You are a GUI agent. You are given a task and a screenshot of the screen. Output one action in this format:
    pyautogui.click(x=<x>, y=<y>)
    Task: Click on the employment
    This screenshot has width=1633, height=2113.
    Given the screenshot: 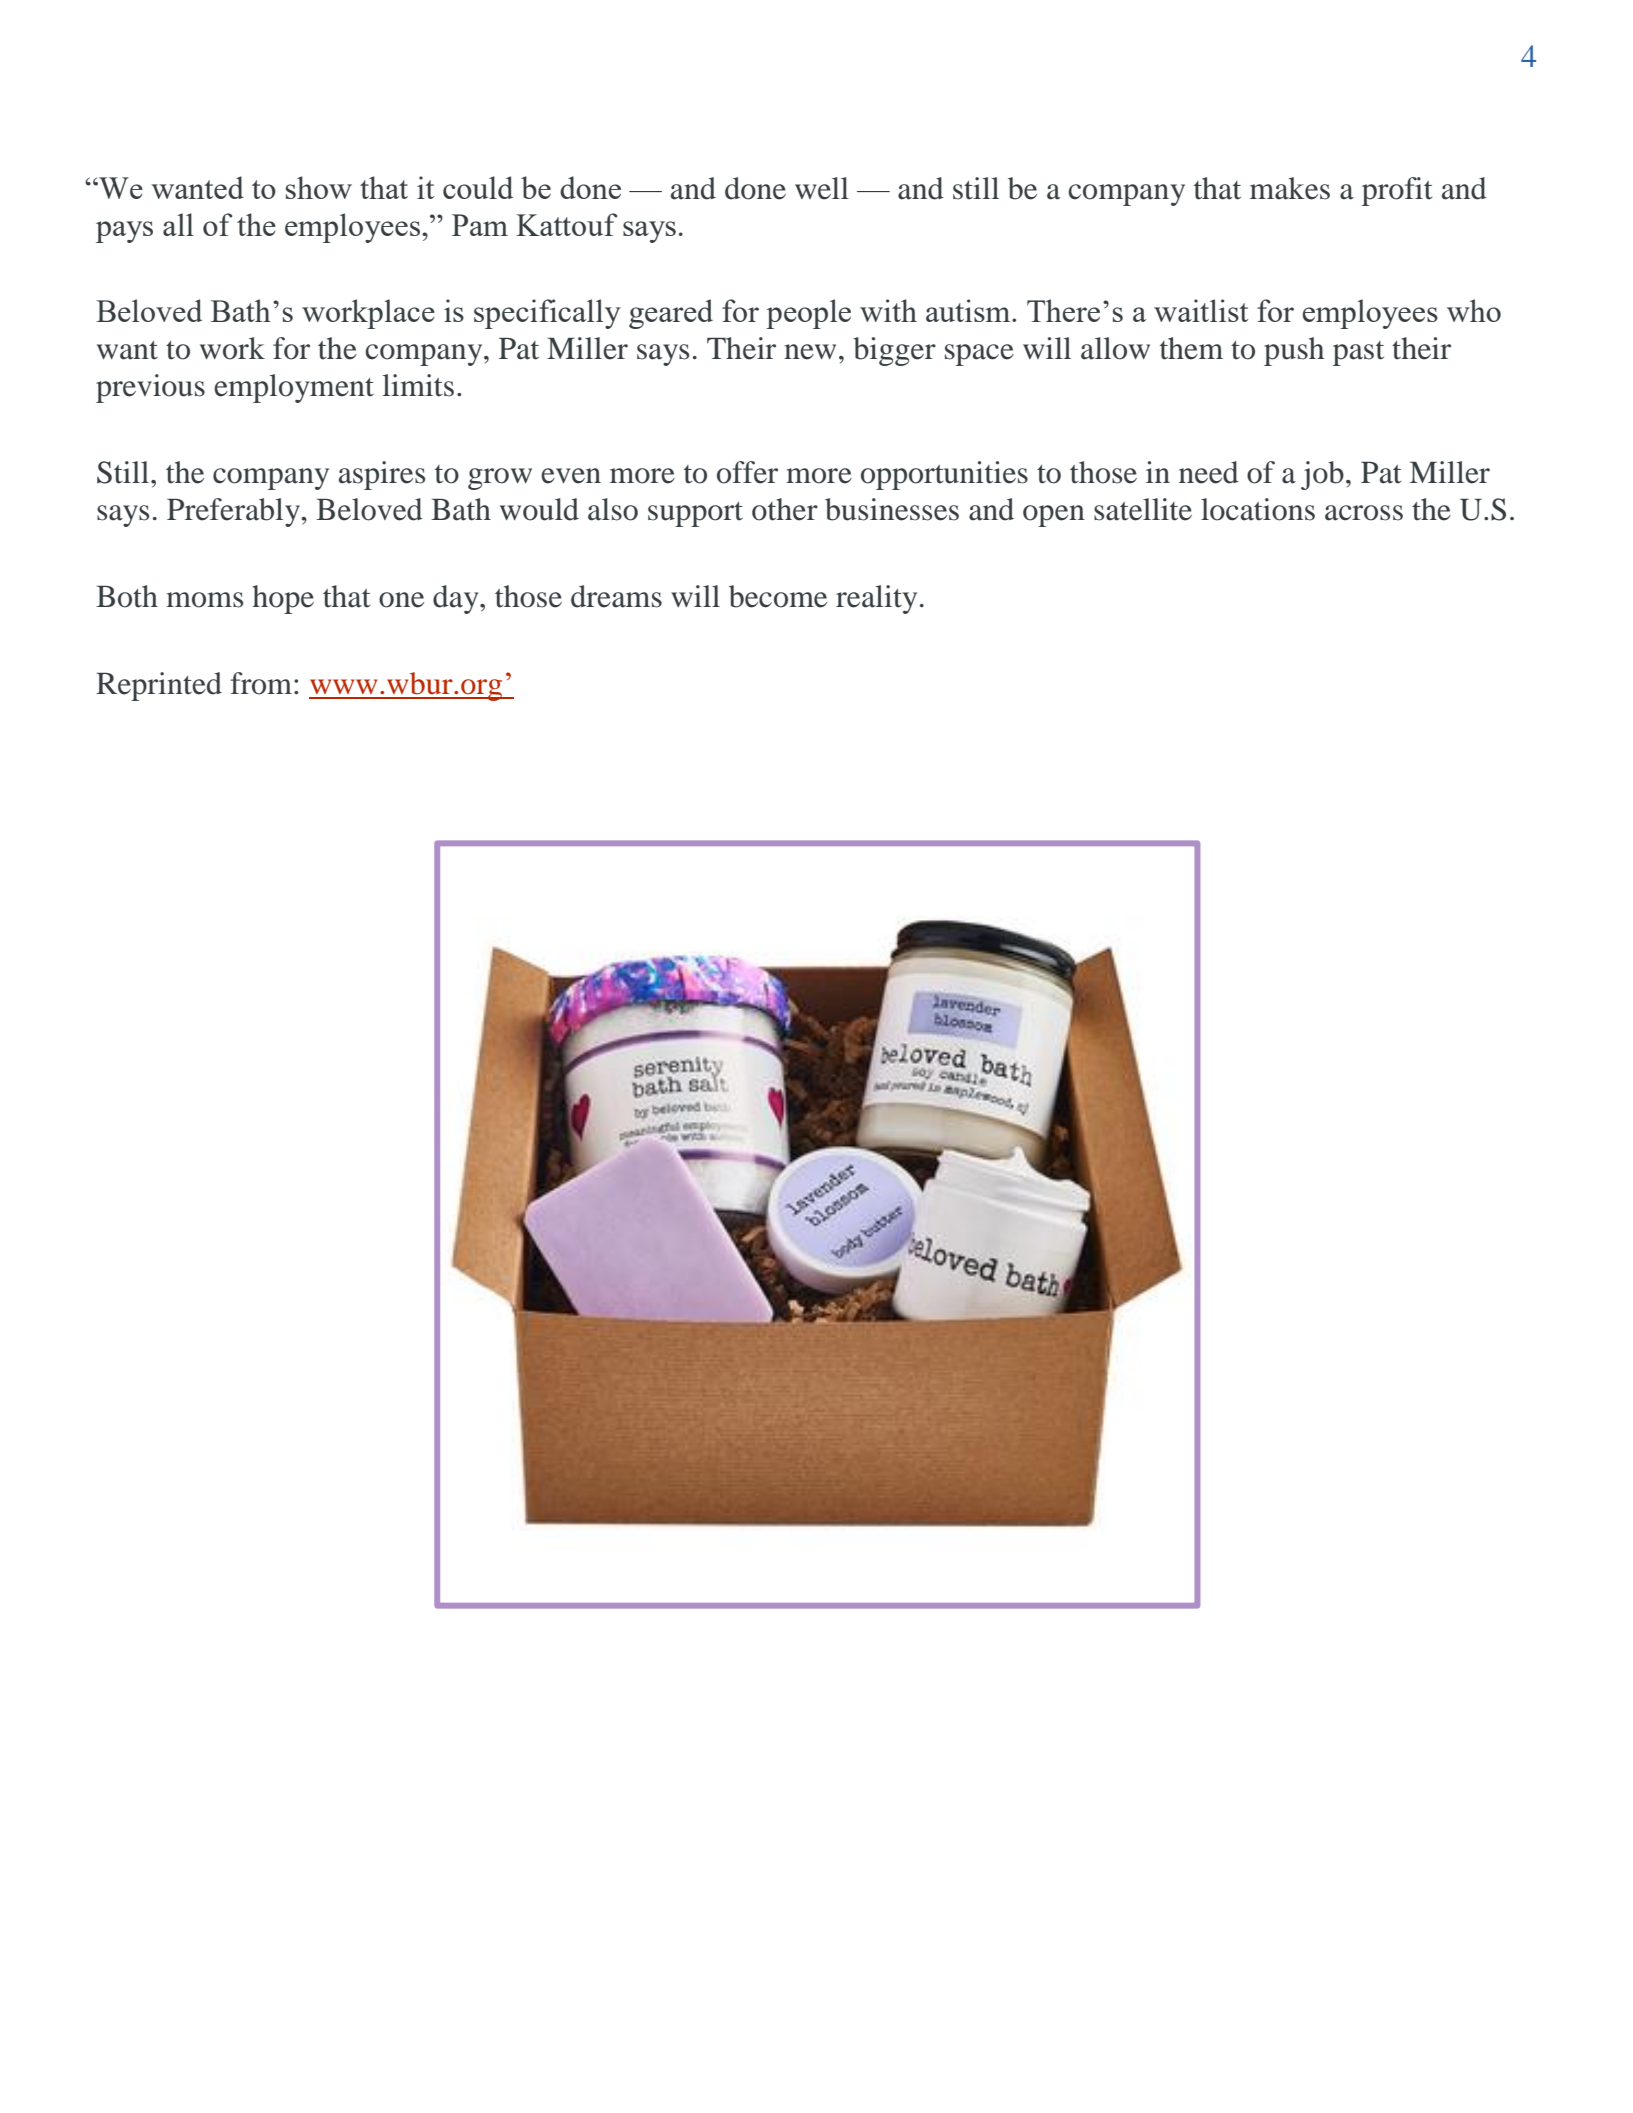 What is the action you would take?
    pyautogui.click(x=294, y=388)
